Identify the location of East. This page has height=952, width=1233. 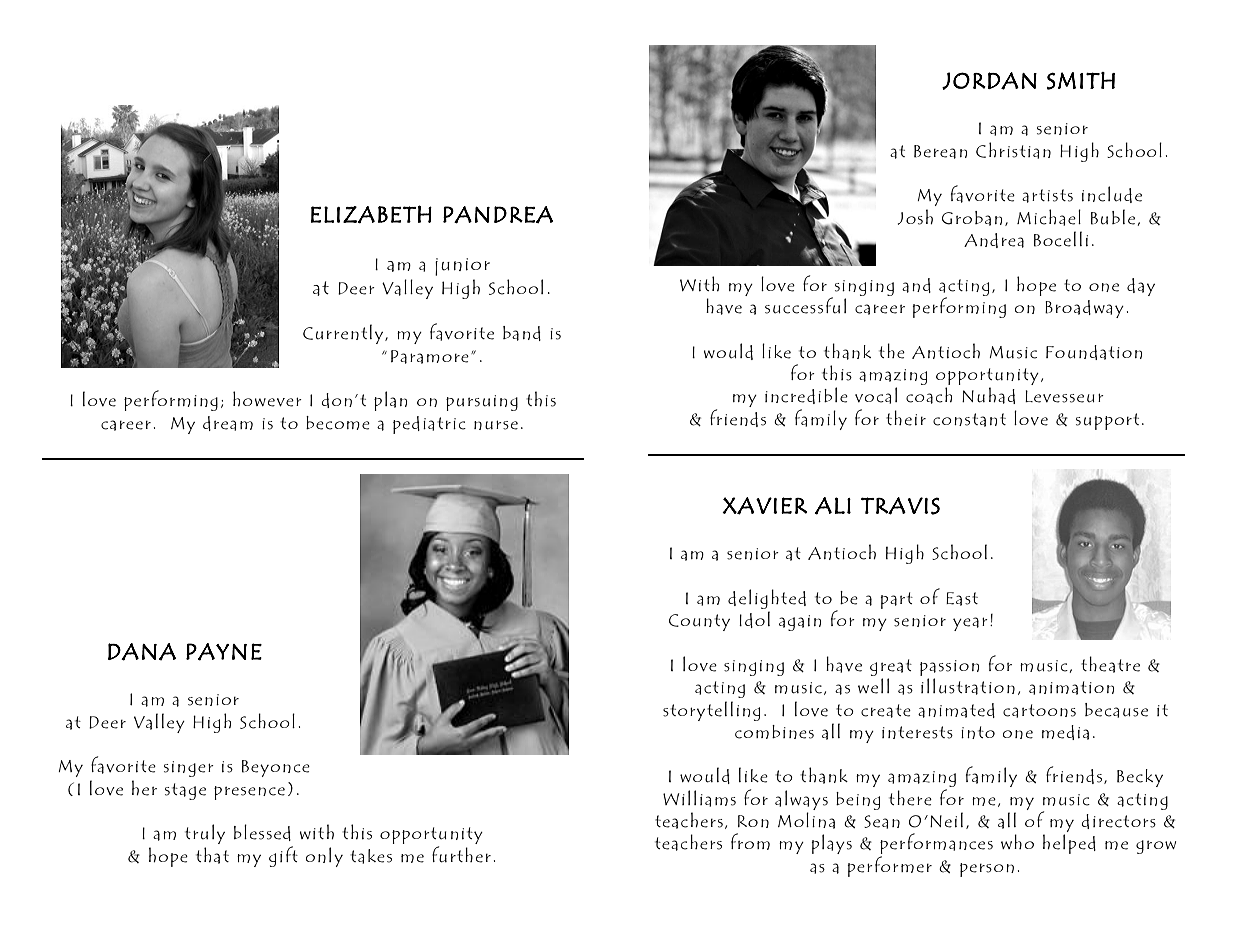
(962, 599).
